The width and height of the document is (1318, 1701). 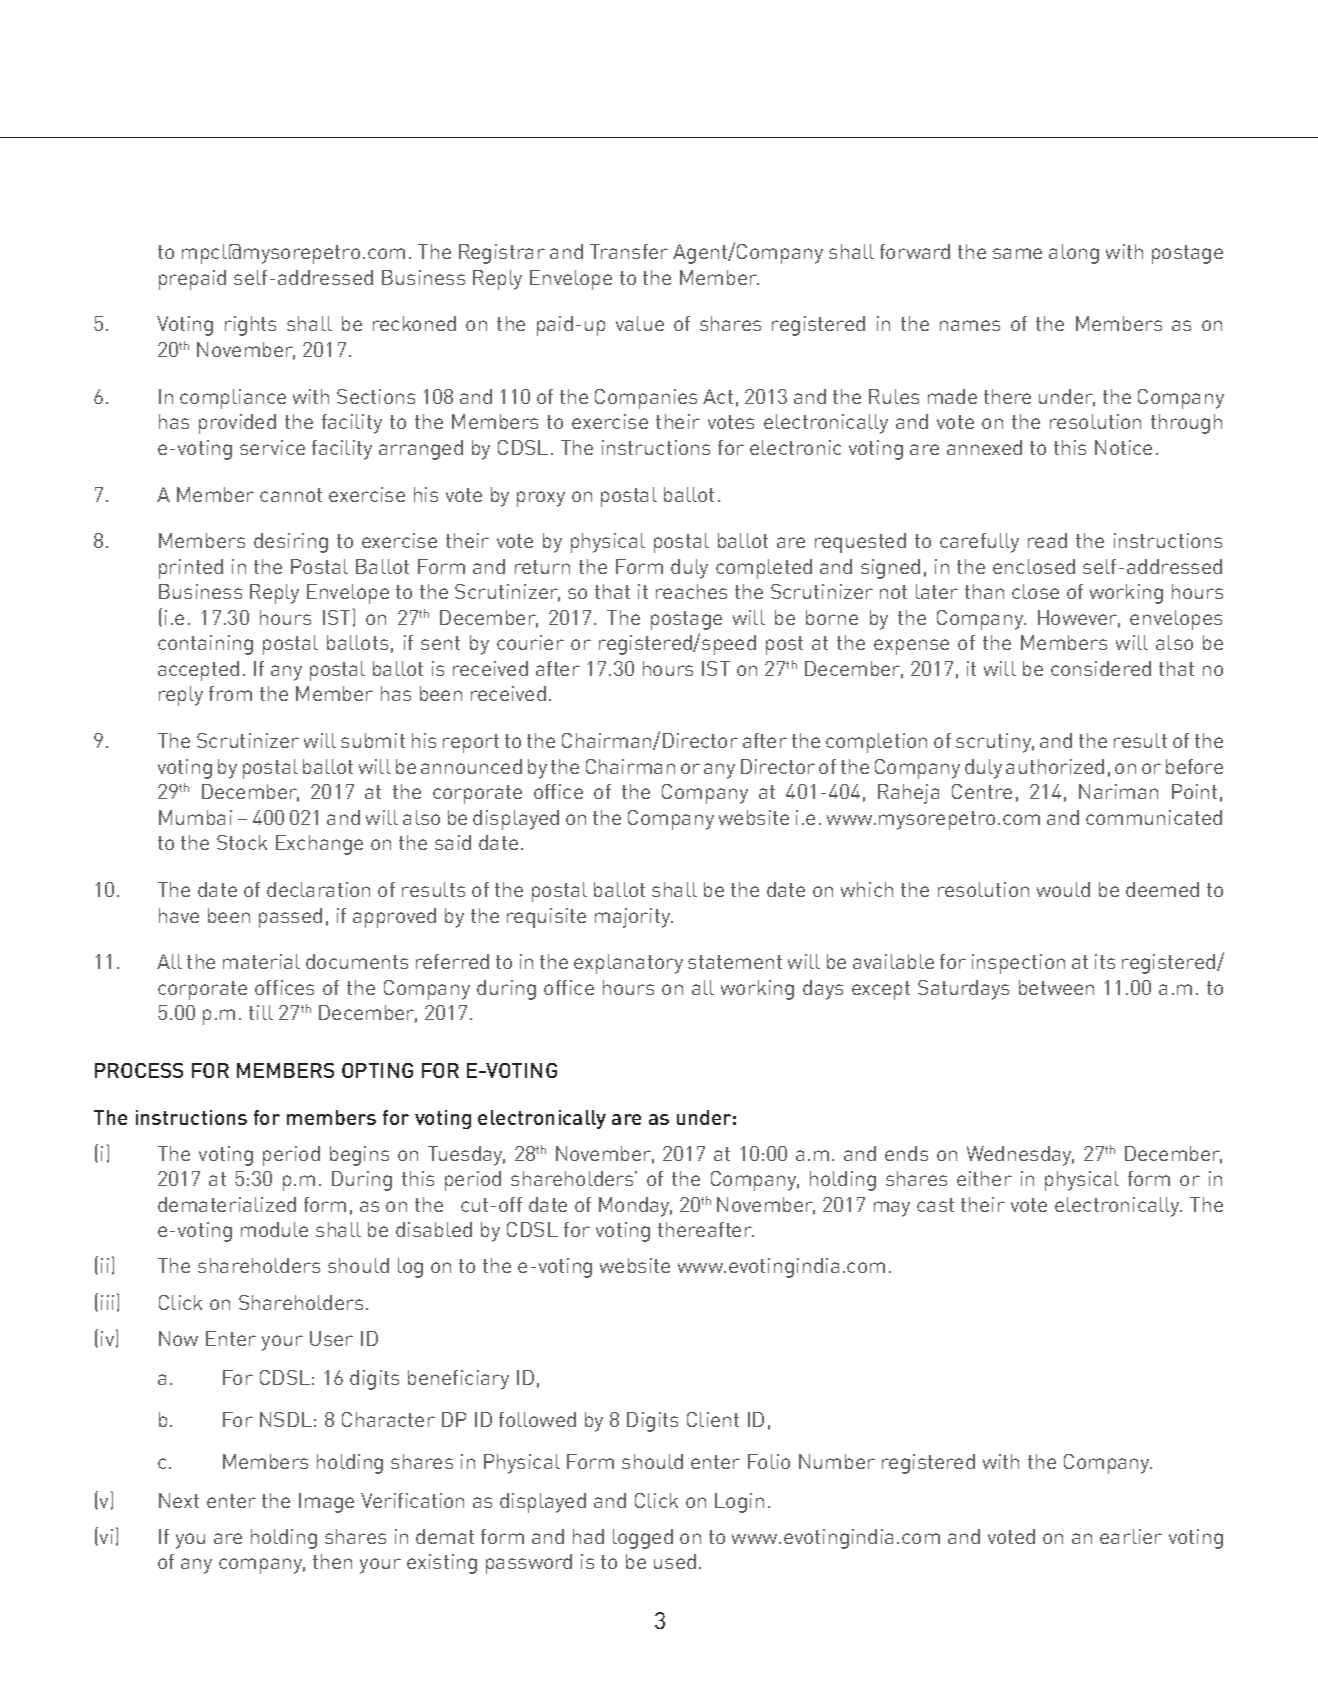 I want to click on courier, so click(x=530, y=642).
